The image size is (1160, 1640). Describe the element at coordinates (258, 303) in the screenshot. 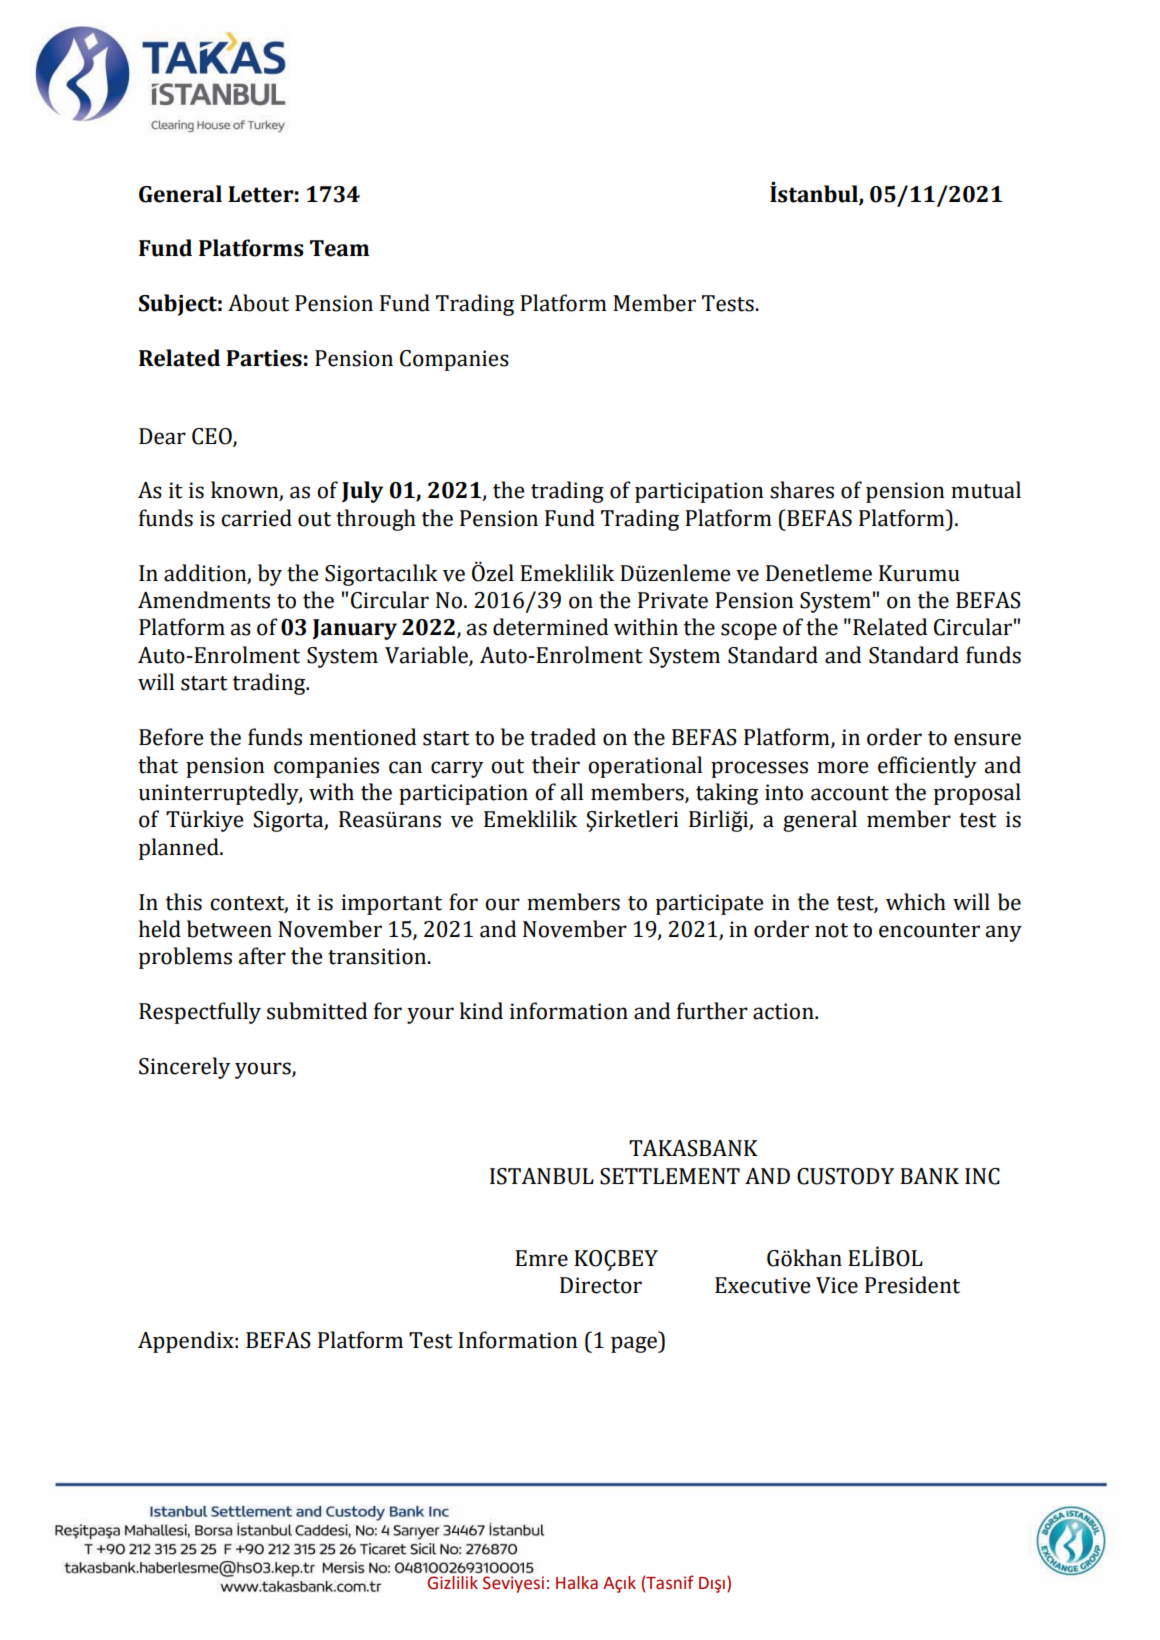

I see `About` at that location.
